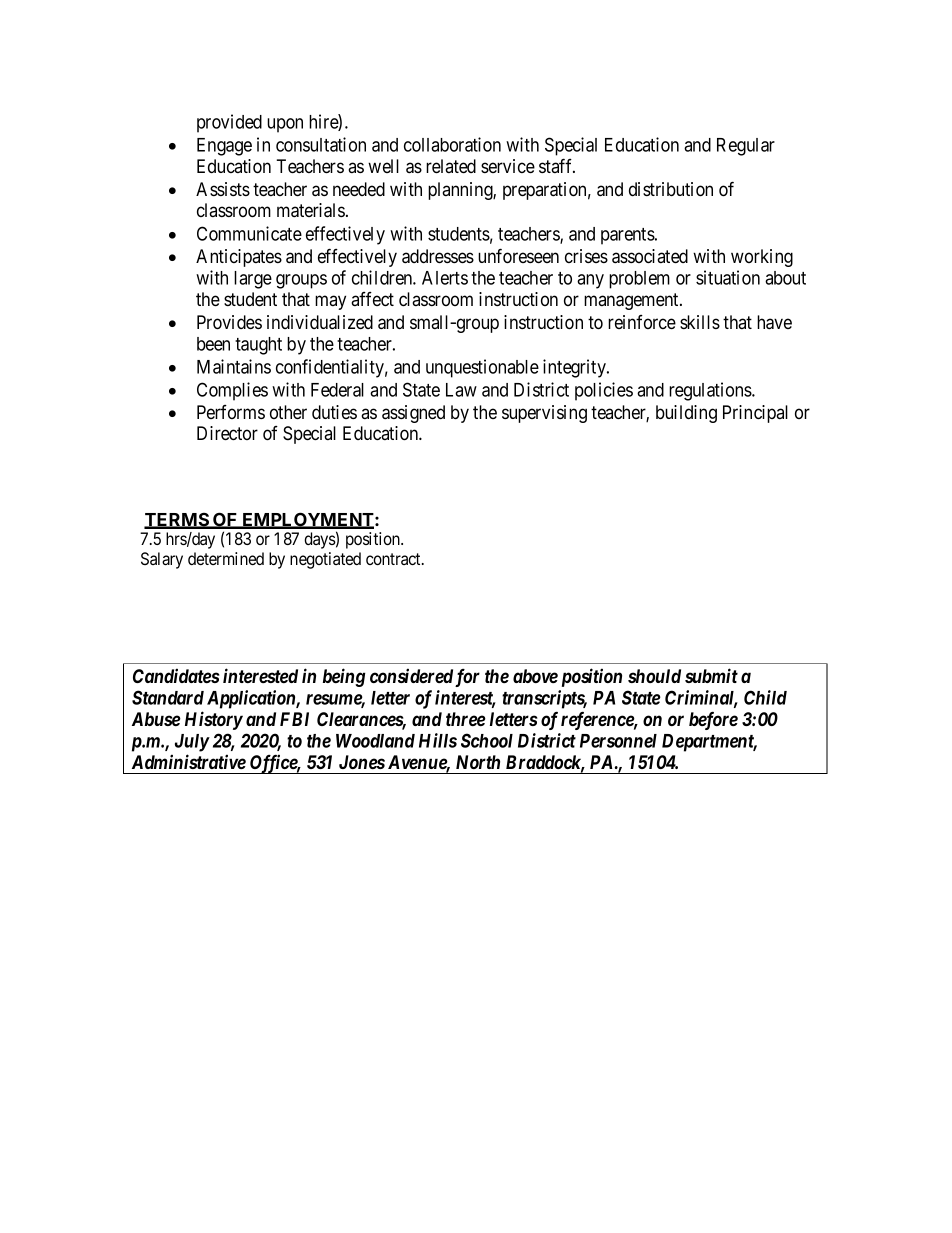  I want to click on July, so click(192, 743).
